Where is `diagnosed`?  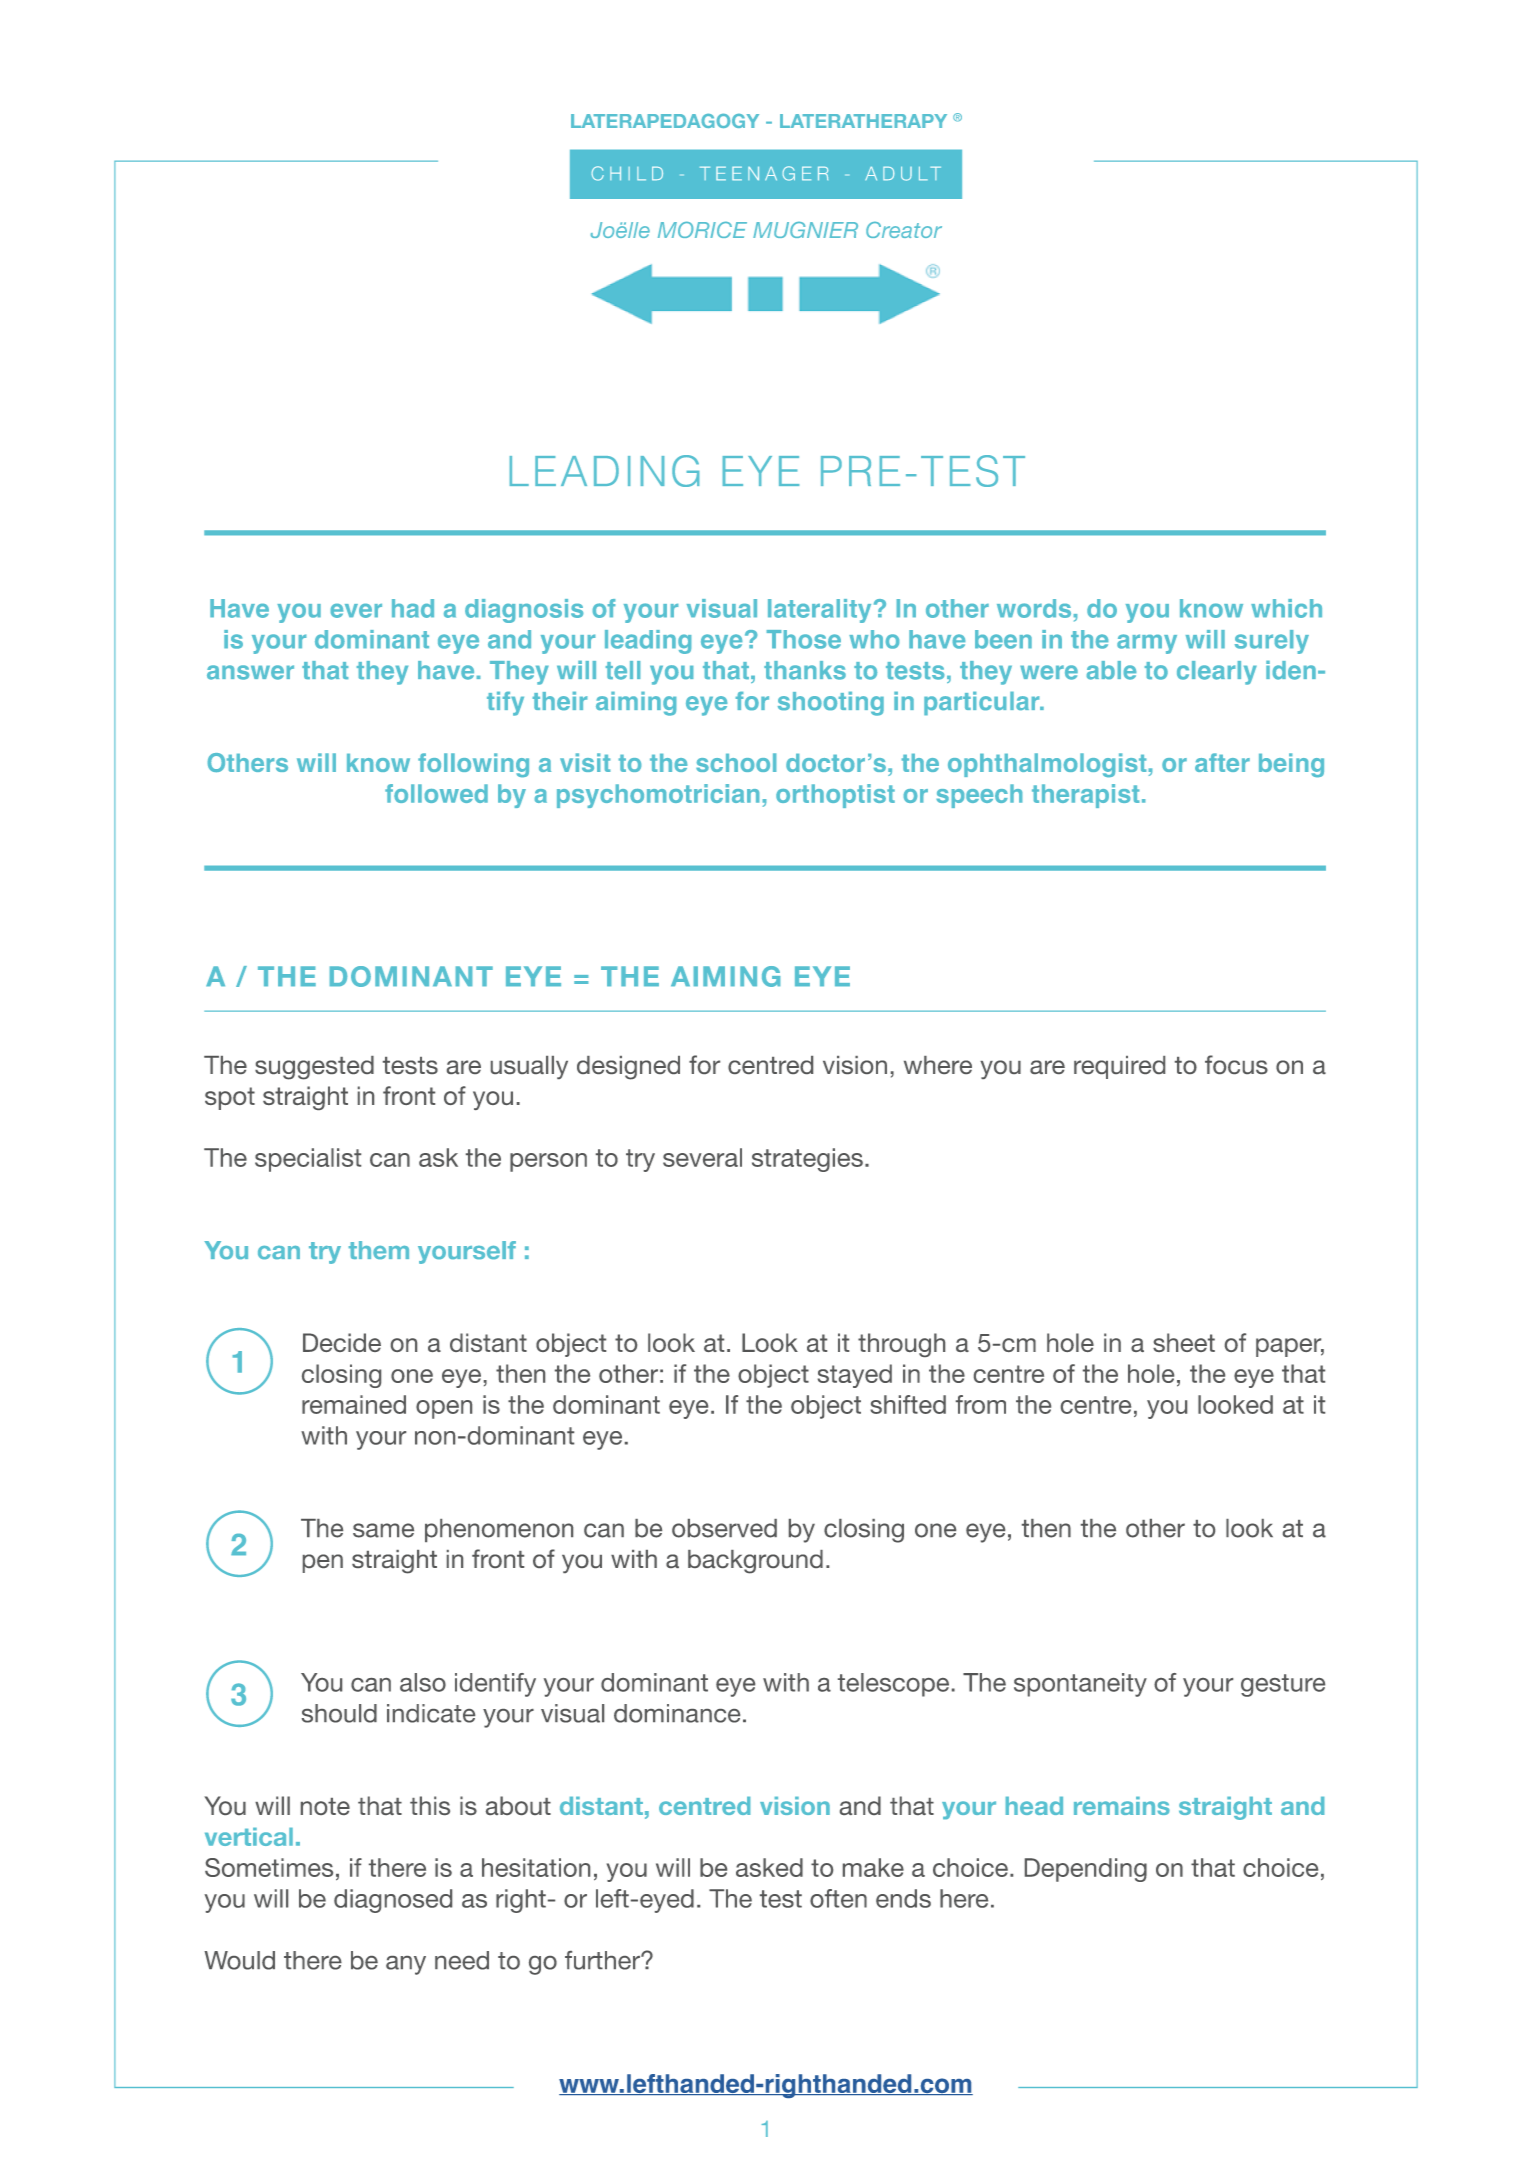
diagnosed is located at coordinates (393, 1901).
